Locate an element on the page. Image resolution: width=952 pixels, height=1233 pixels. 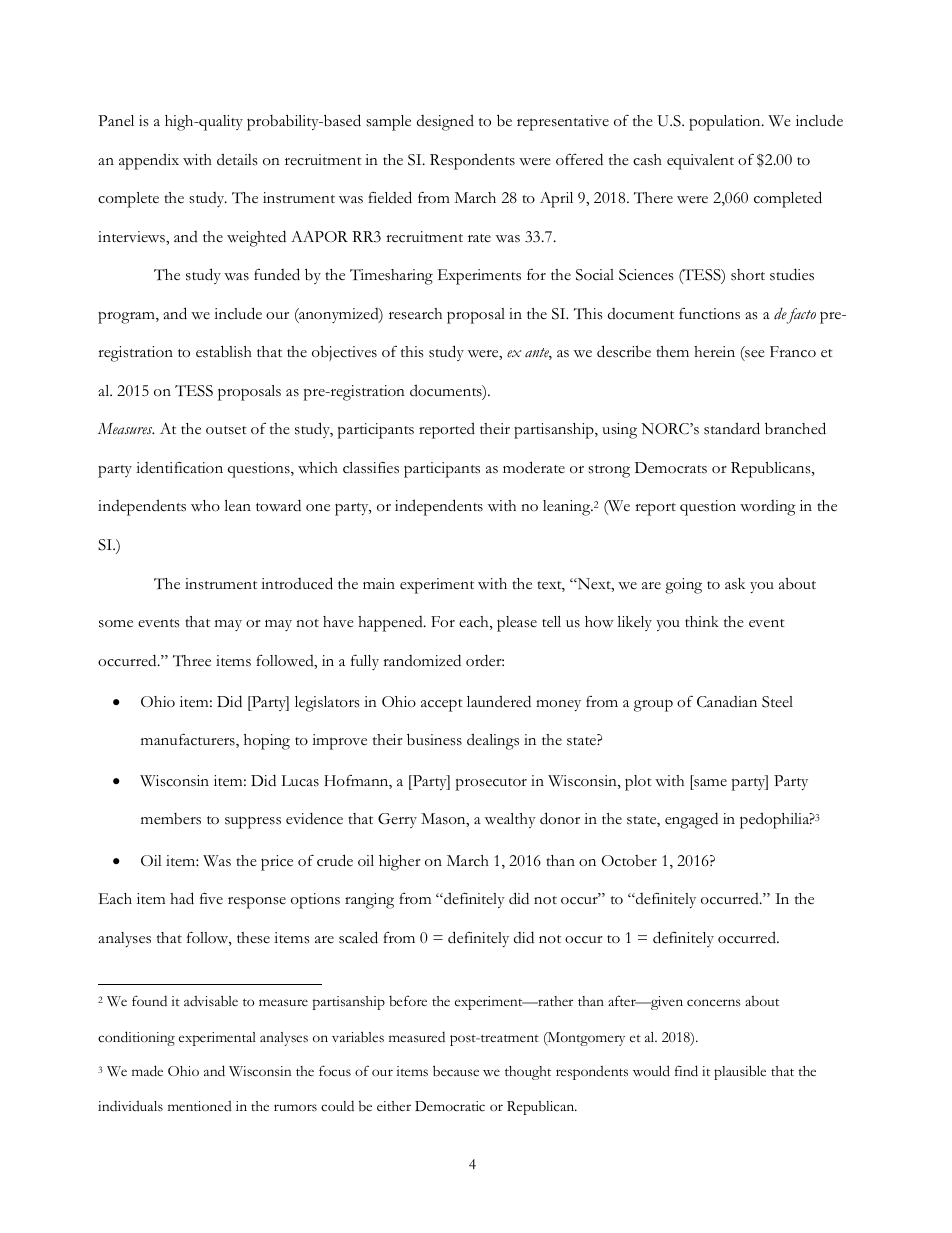
identification is located at coordinates (179, 468).
